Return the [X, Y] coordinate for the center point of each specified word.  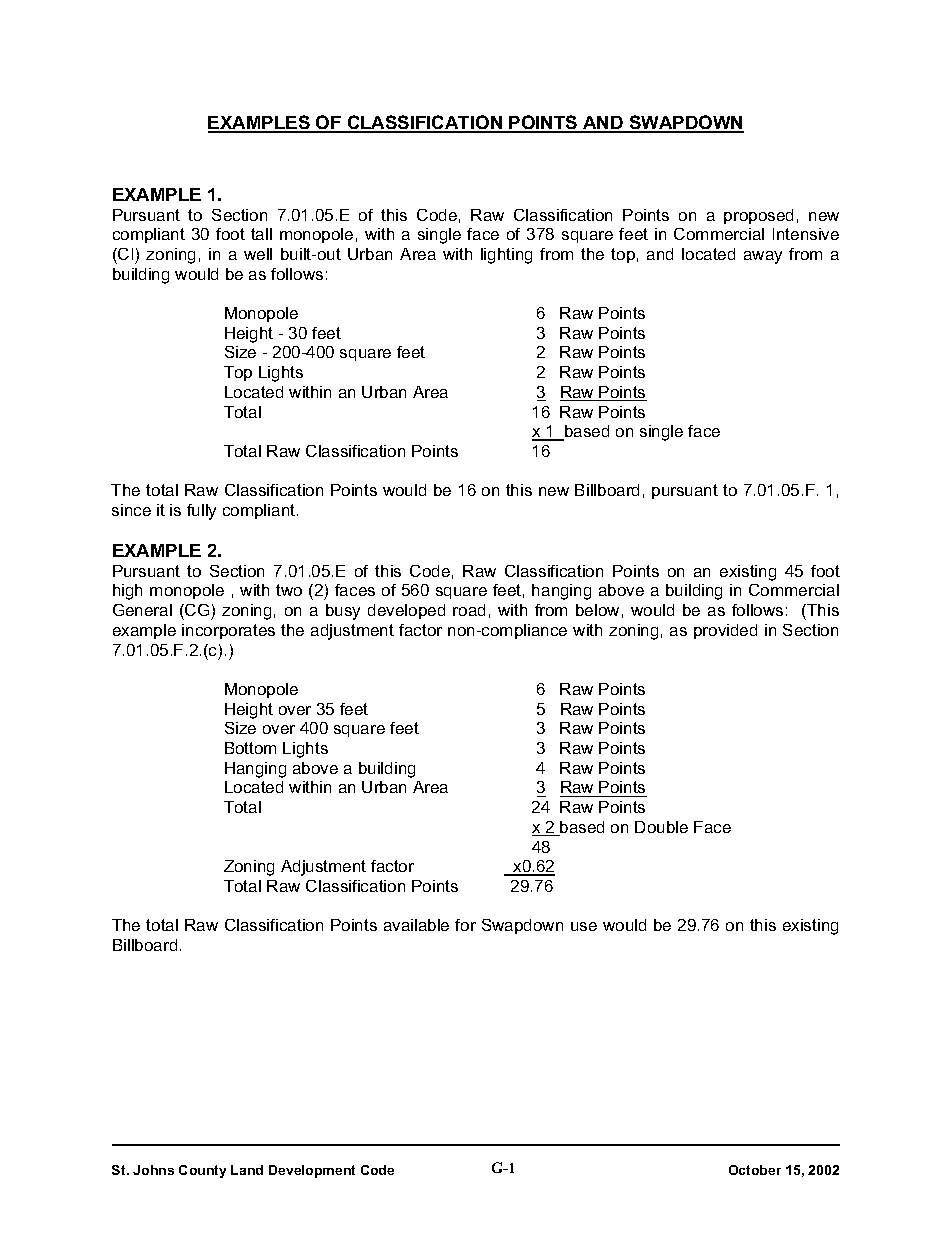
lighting [506, 256]
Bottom [250, 748]
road [469, 610]
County [202, 1171]
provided [725, 631]
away [763, 257]
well [258, 254]
